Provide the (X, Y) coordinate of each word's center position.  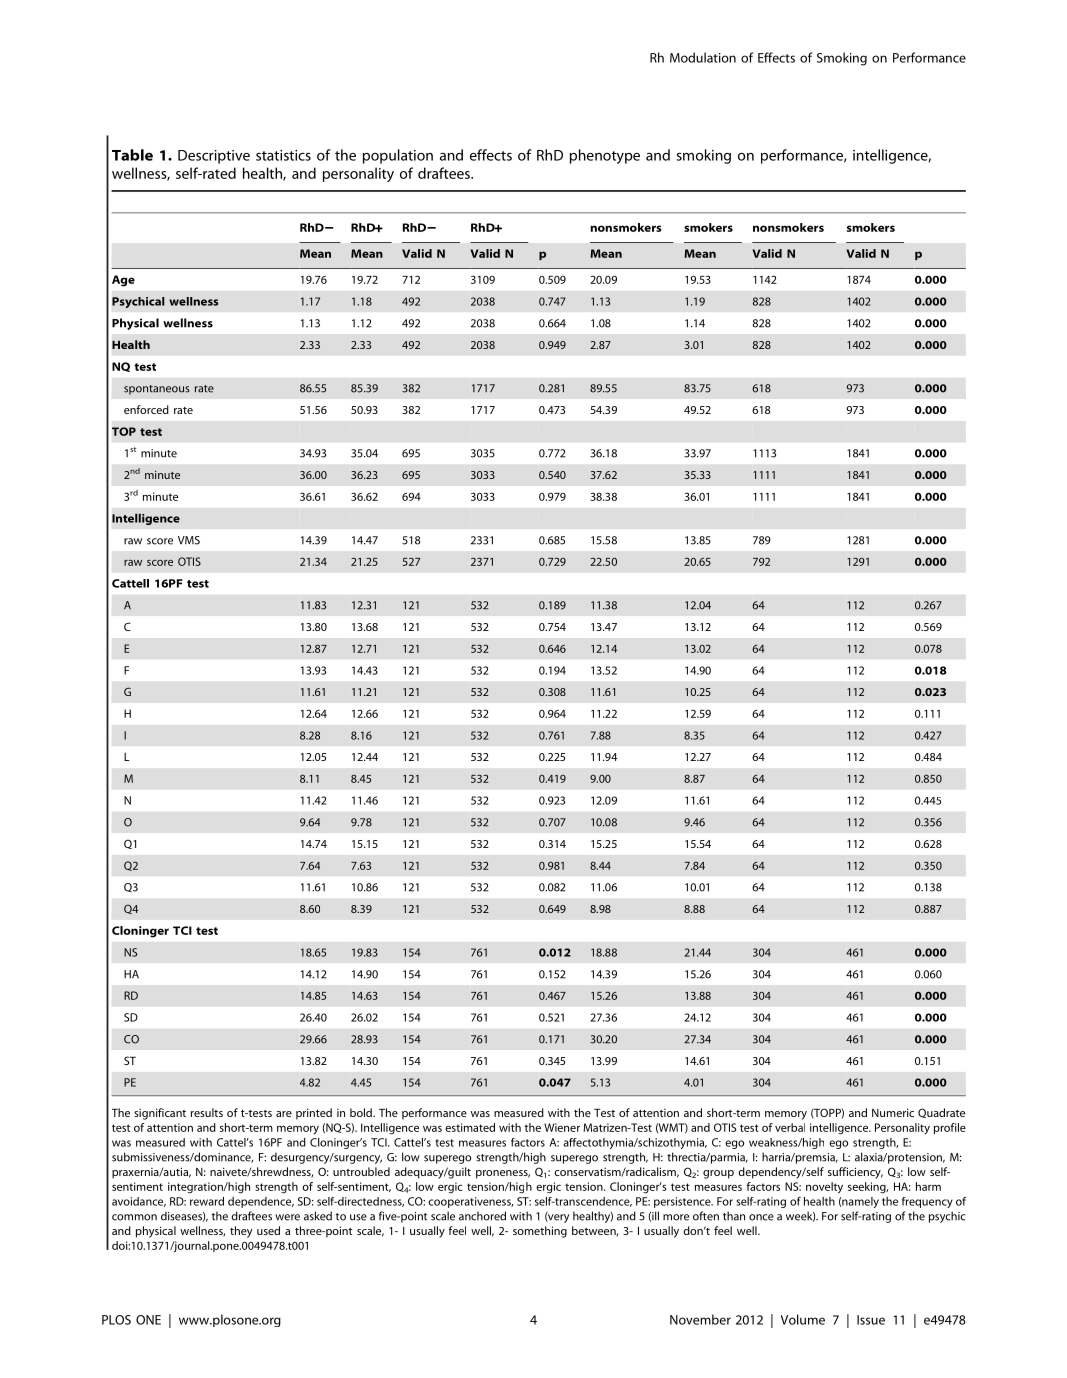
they (241, 1232)
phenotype (605, 156)
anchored (482, 1216)
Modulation (703, 57)
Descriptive (214, 157)
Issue (871, 1320)
